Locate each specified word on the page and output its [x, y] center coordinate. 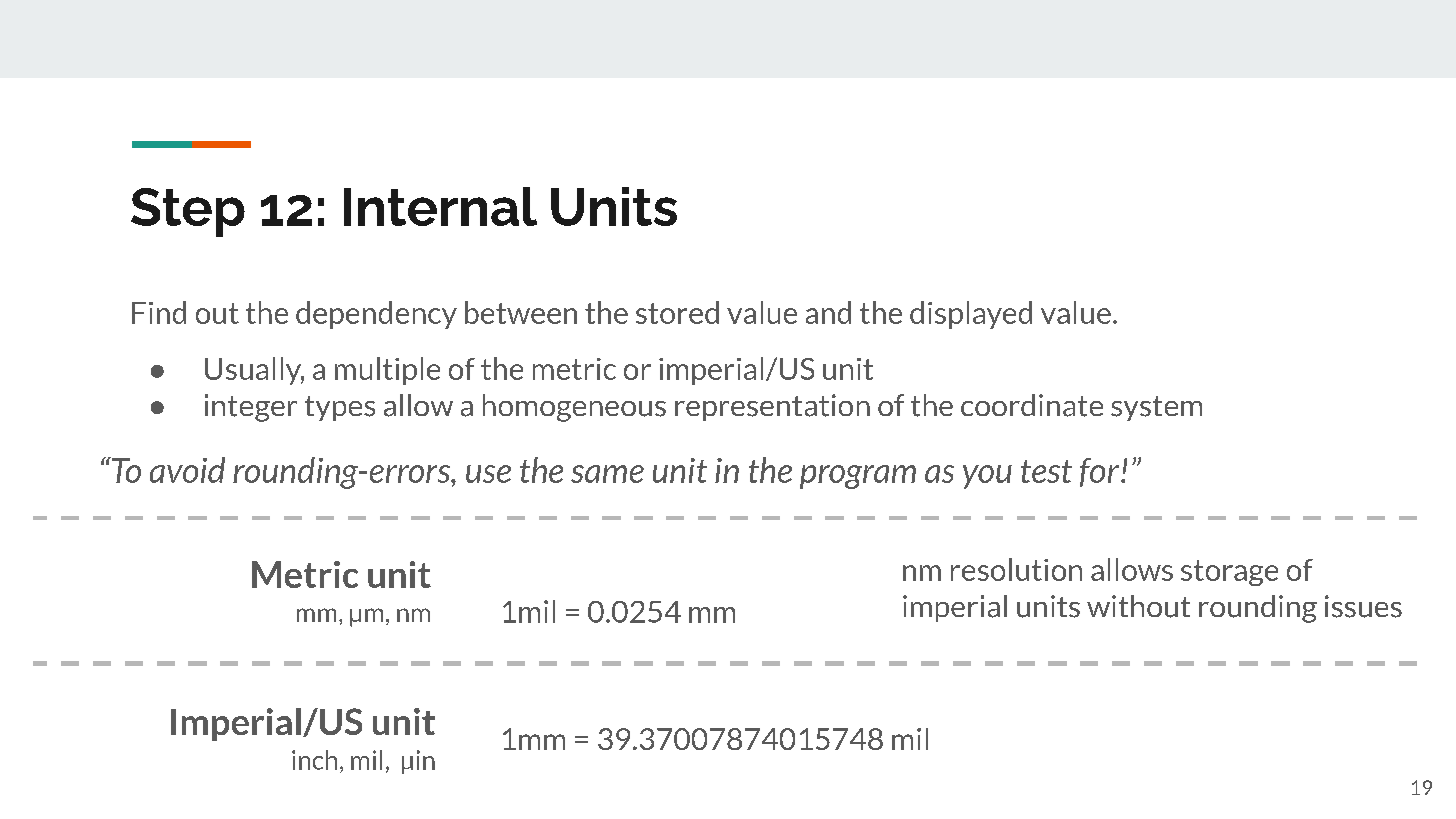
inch [314, 760]
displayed [971, 315]
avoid [187, 470]
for [1099, 472]
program [858, 477]
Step [188, 212]
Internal [440, 206]
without [1138, 606]
